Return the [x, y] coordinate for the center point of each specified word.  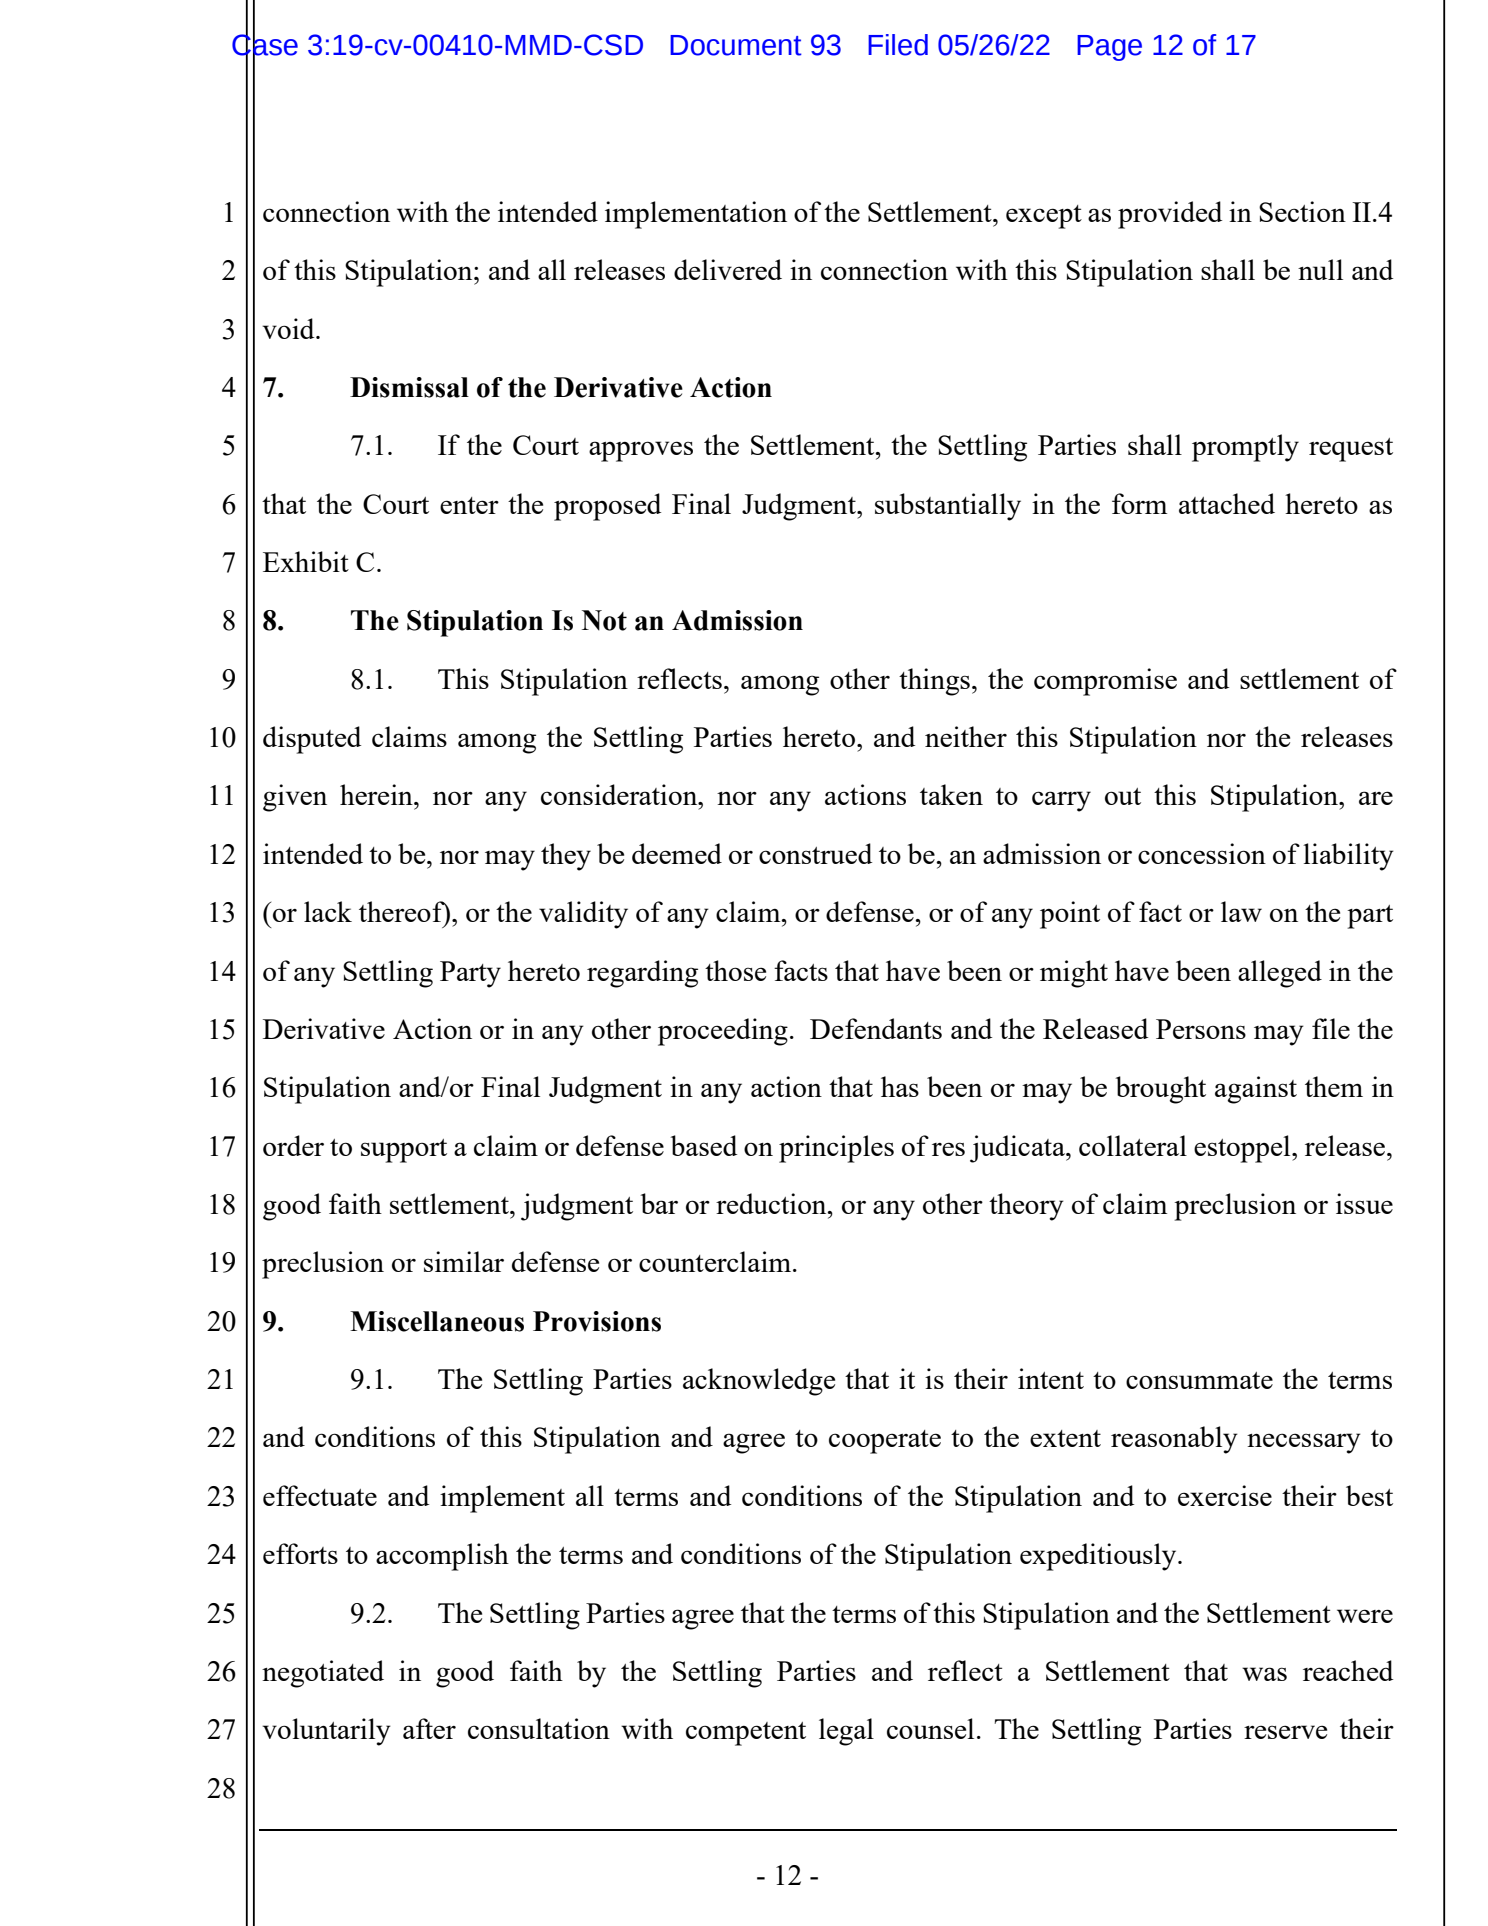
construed [815, 853]
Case [265, 44]
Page [1109, 48]
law [1241, 911]
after [429, 1728]
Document [736, 45]
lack [328, 911]
